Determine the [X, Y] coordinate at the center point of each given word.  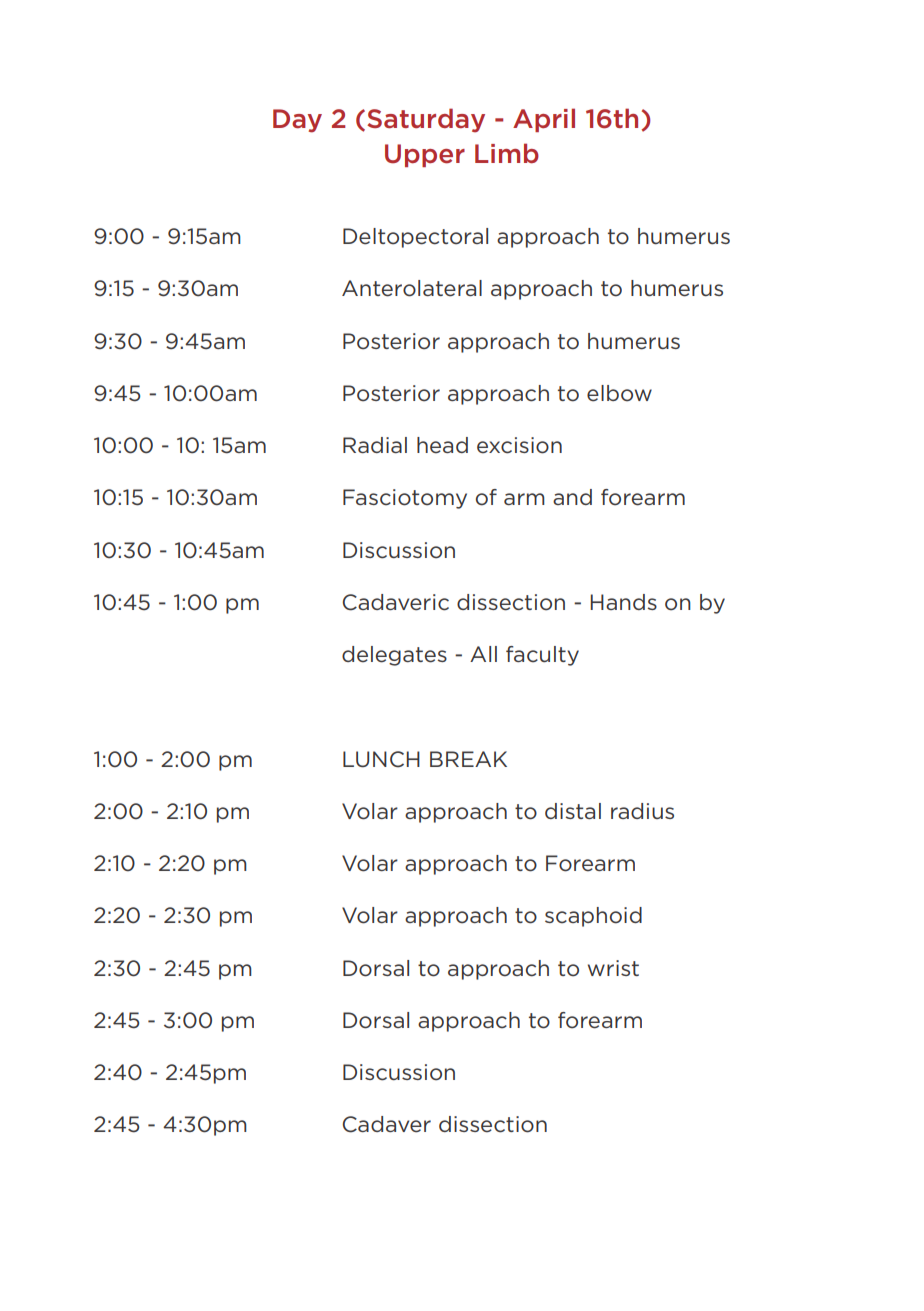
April [544, 120]
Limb [507, 153]
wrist [613, 968]
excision [519, 445]
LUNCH [381, 759]
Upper [425, 155]
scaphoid [593, 917]
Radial [375, 445]
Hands [623, 602]
